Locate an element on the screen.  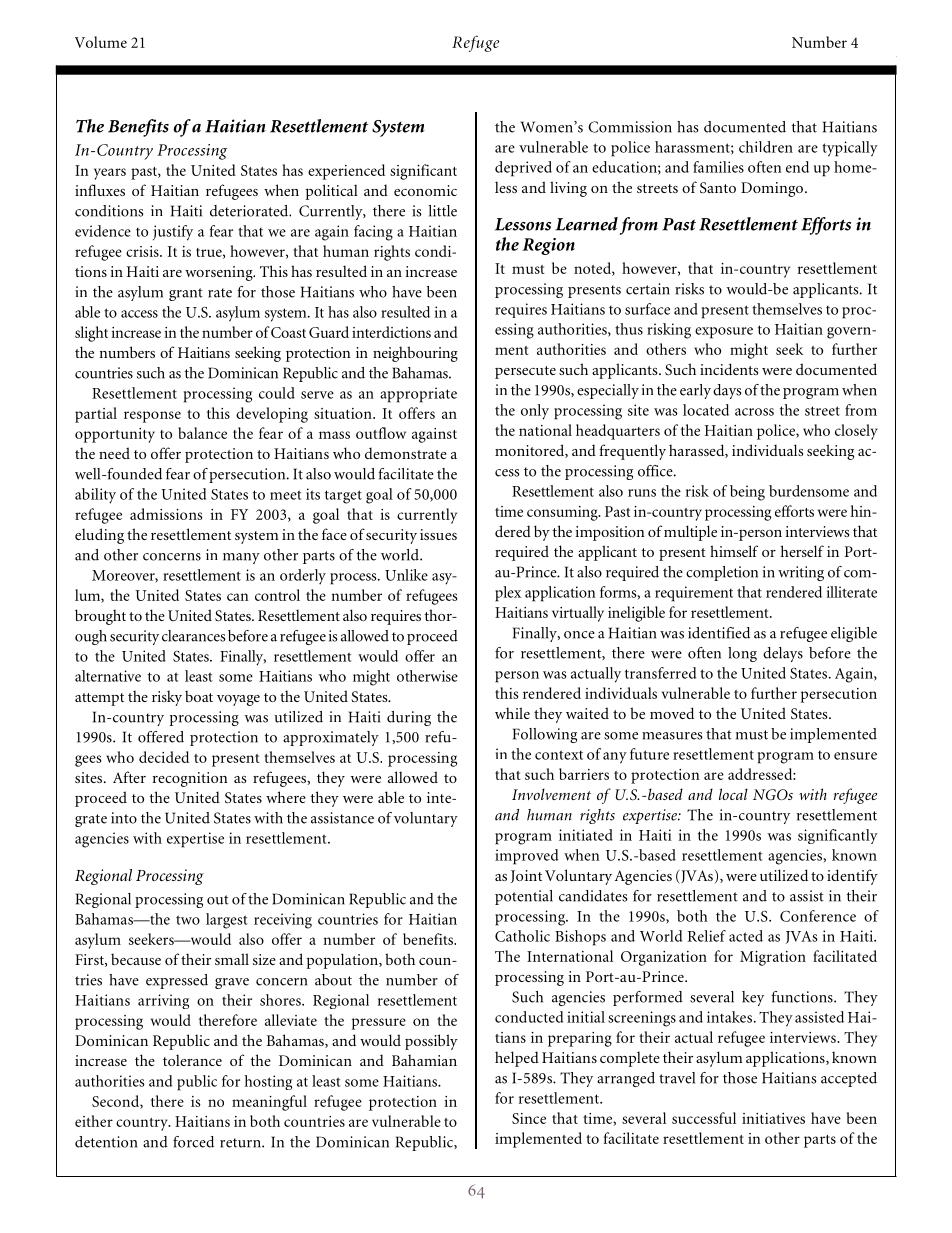
local is located at coordinates (733, 794).
